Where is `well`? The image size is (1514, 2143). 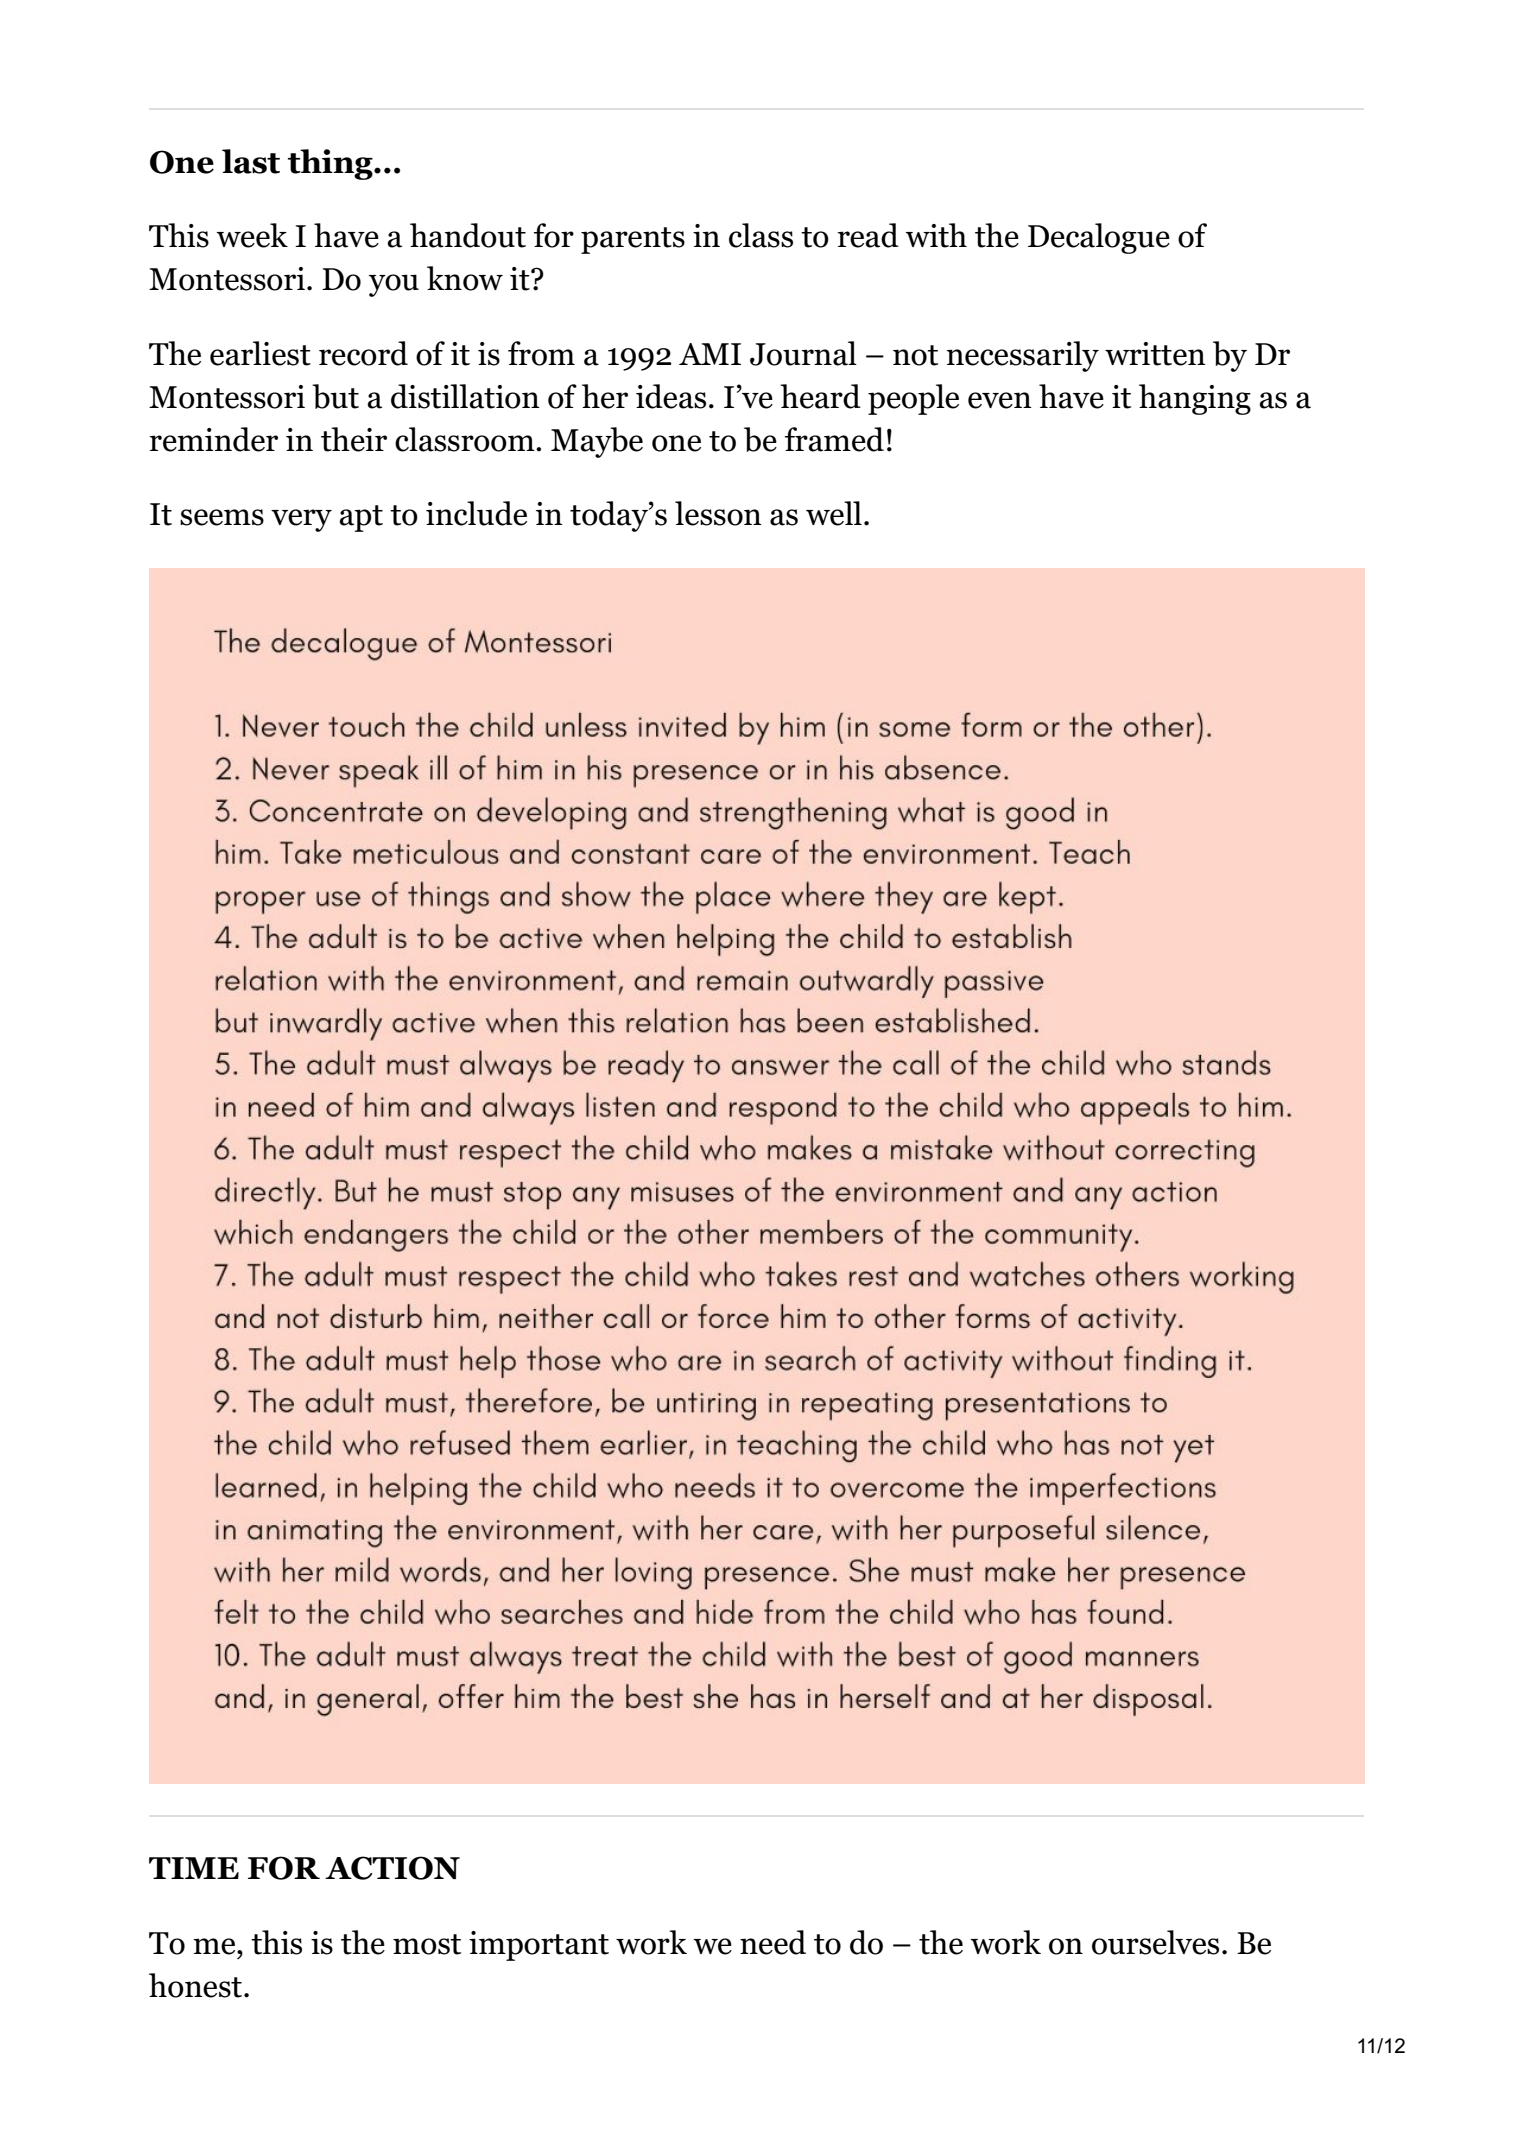 well is located at coordinates (834, 513).
